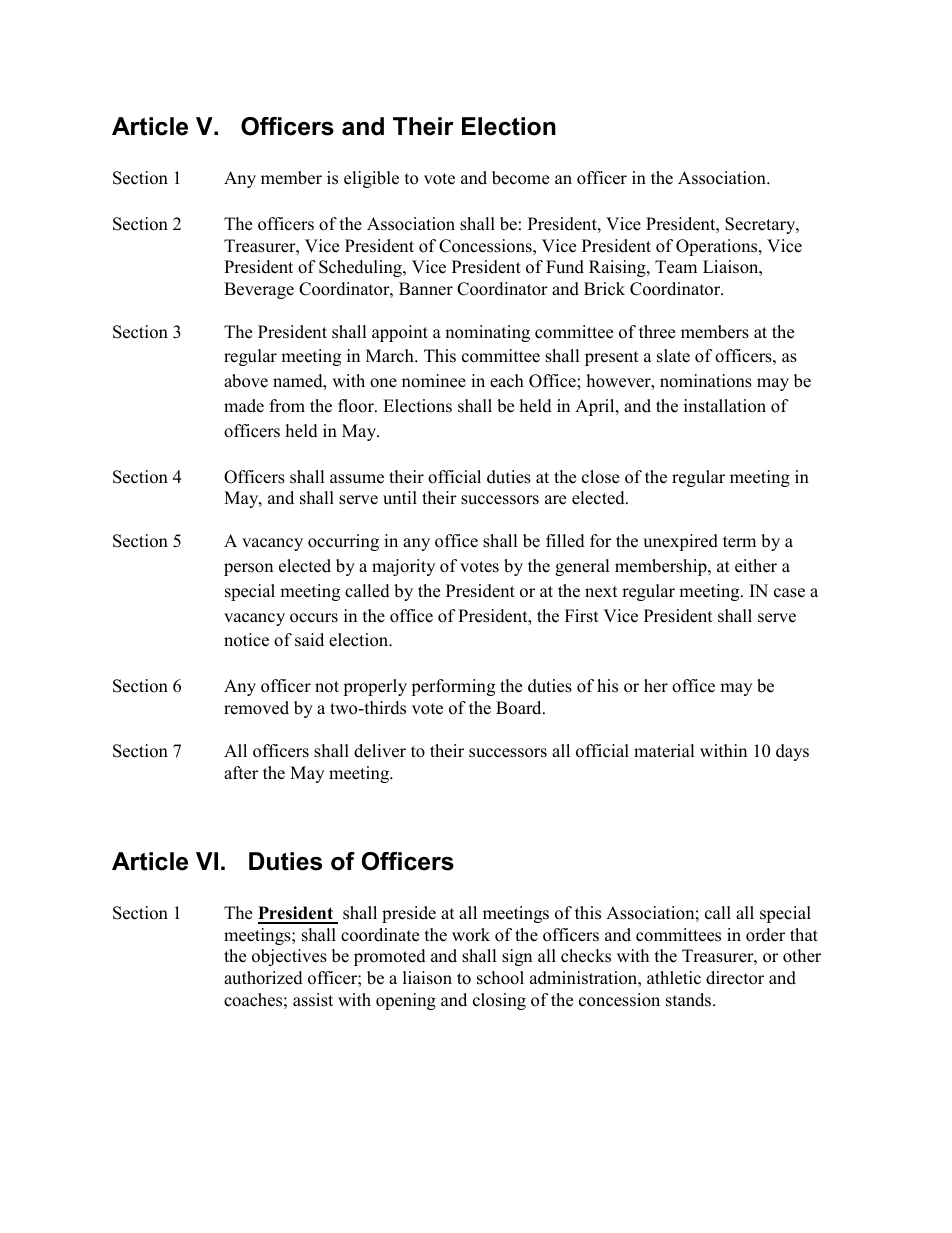 This screenshot has height=1233, width=952. What do you see at coordinates (718, 247) in the screenshot?
I see `Operations` at bounding box center [718, 247].
